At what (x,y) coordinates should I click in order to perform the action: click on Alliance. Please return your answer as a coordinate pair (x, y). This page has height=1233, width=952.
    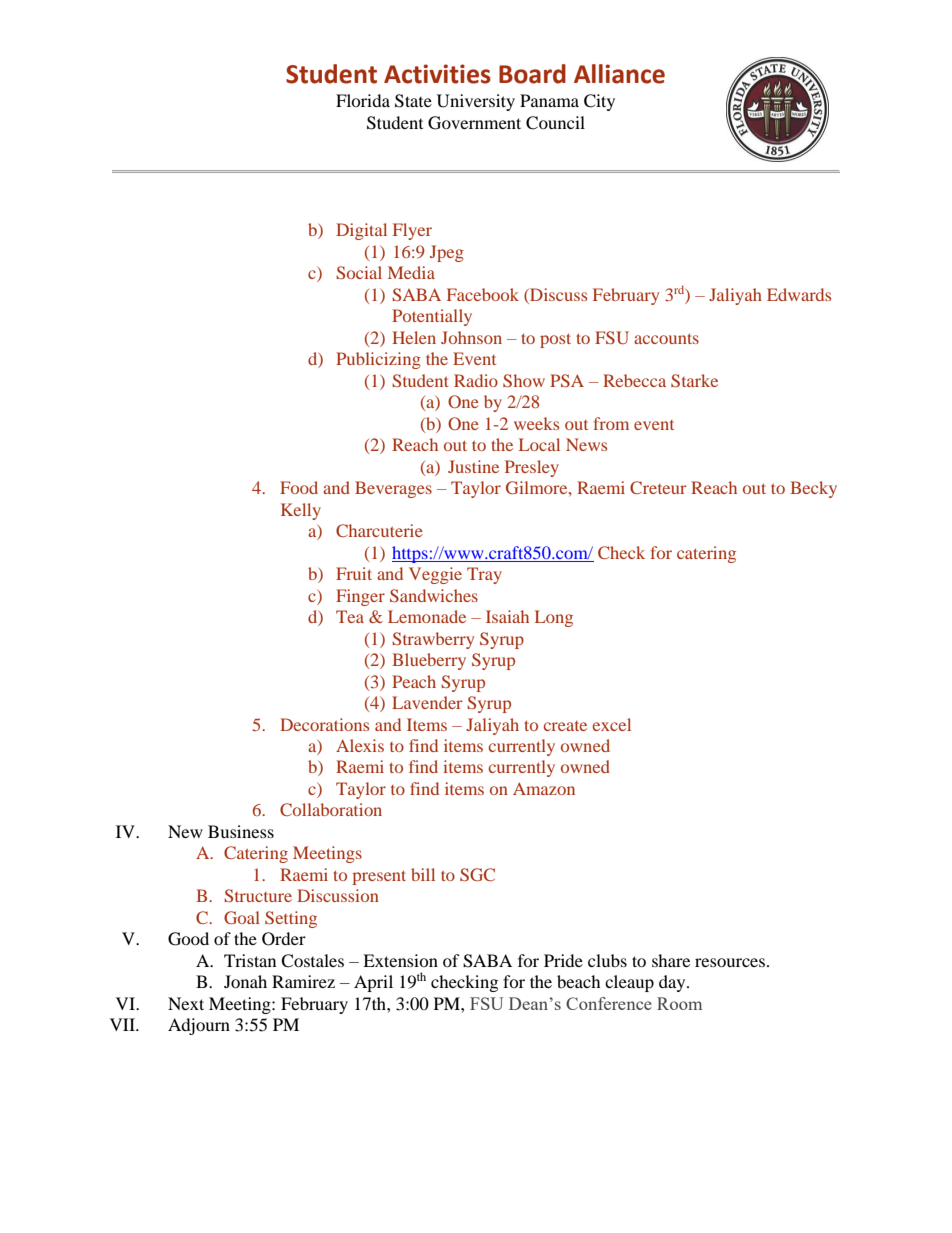
    Looking at the image, I should click on (619, 74).
